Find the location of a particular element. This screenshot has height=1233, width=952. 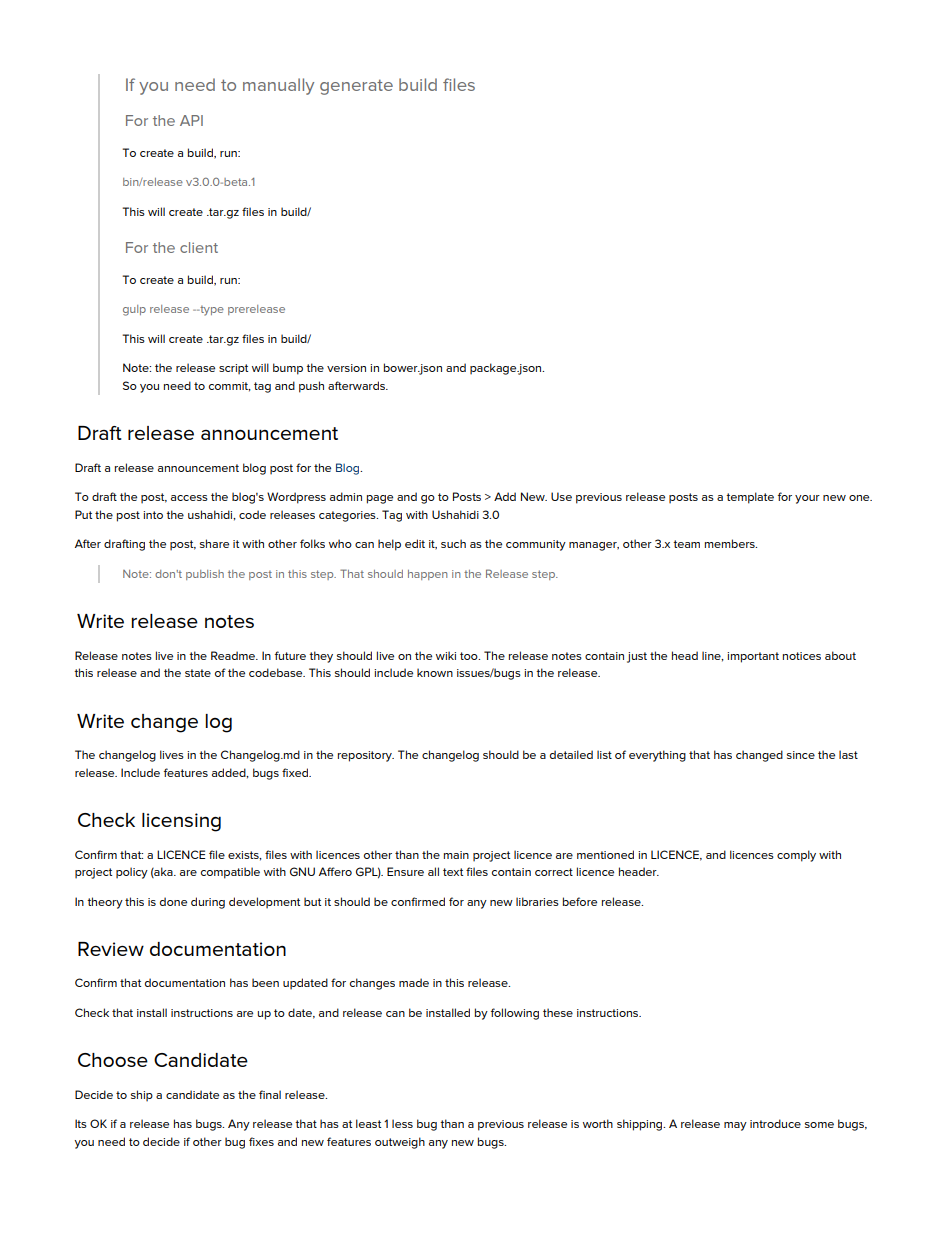

script is located at coordinates (233, 369).
